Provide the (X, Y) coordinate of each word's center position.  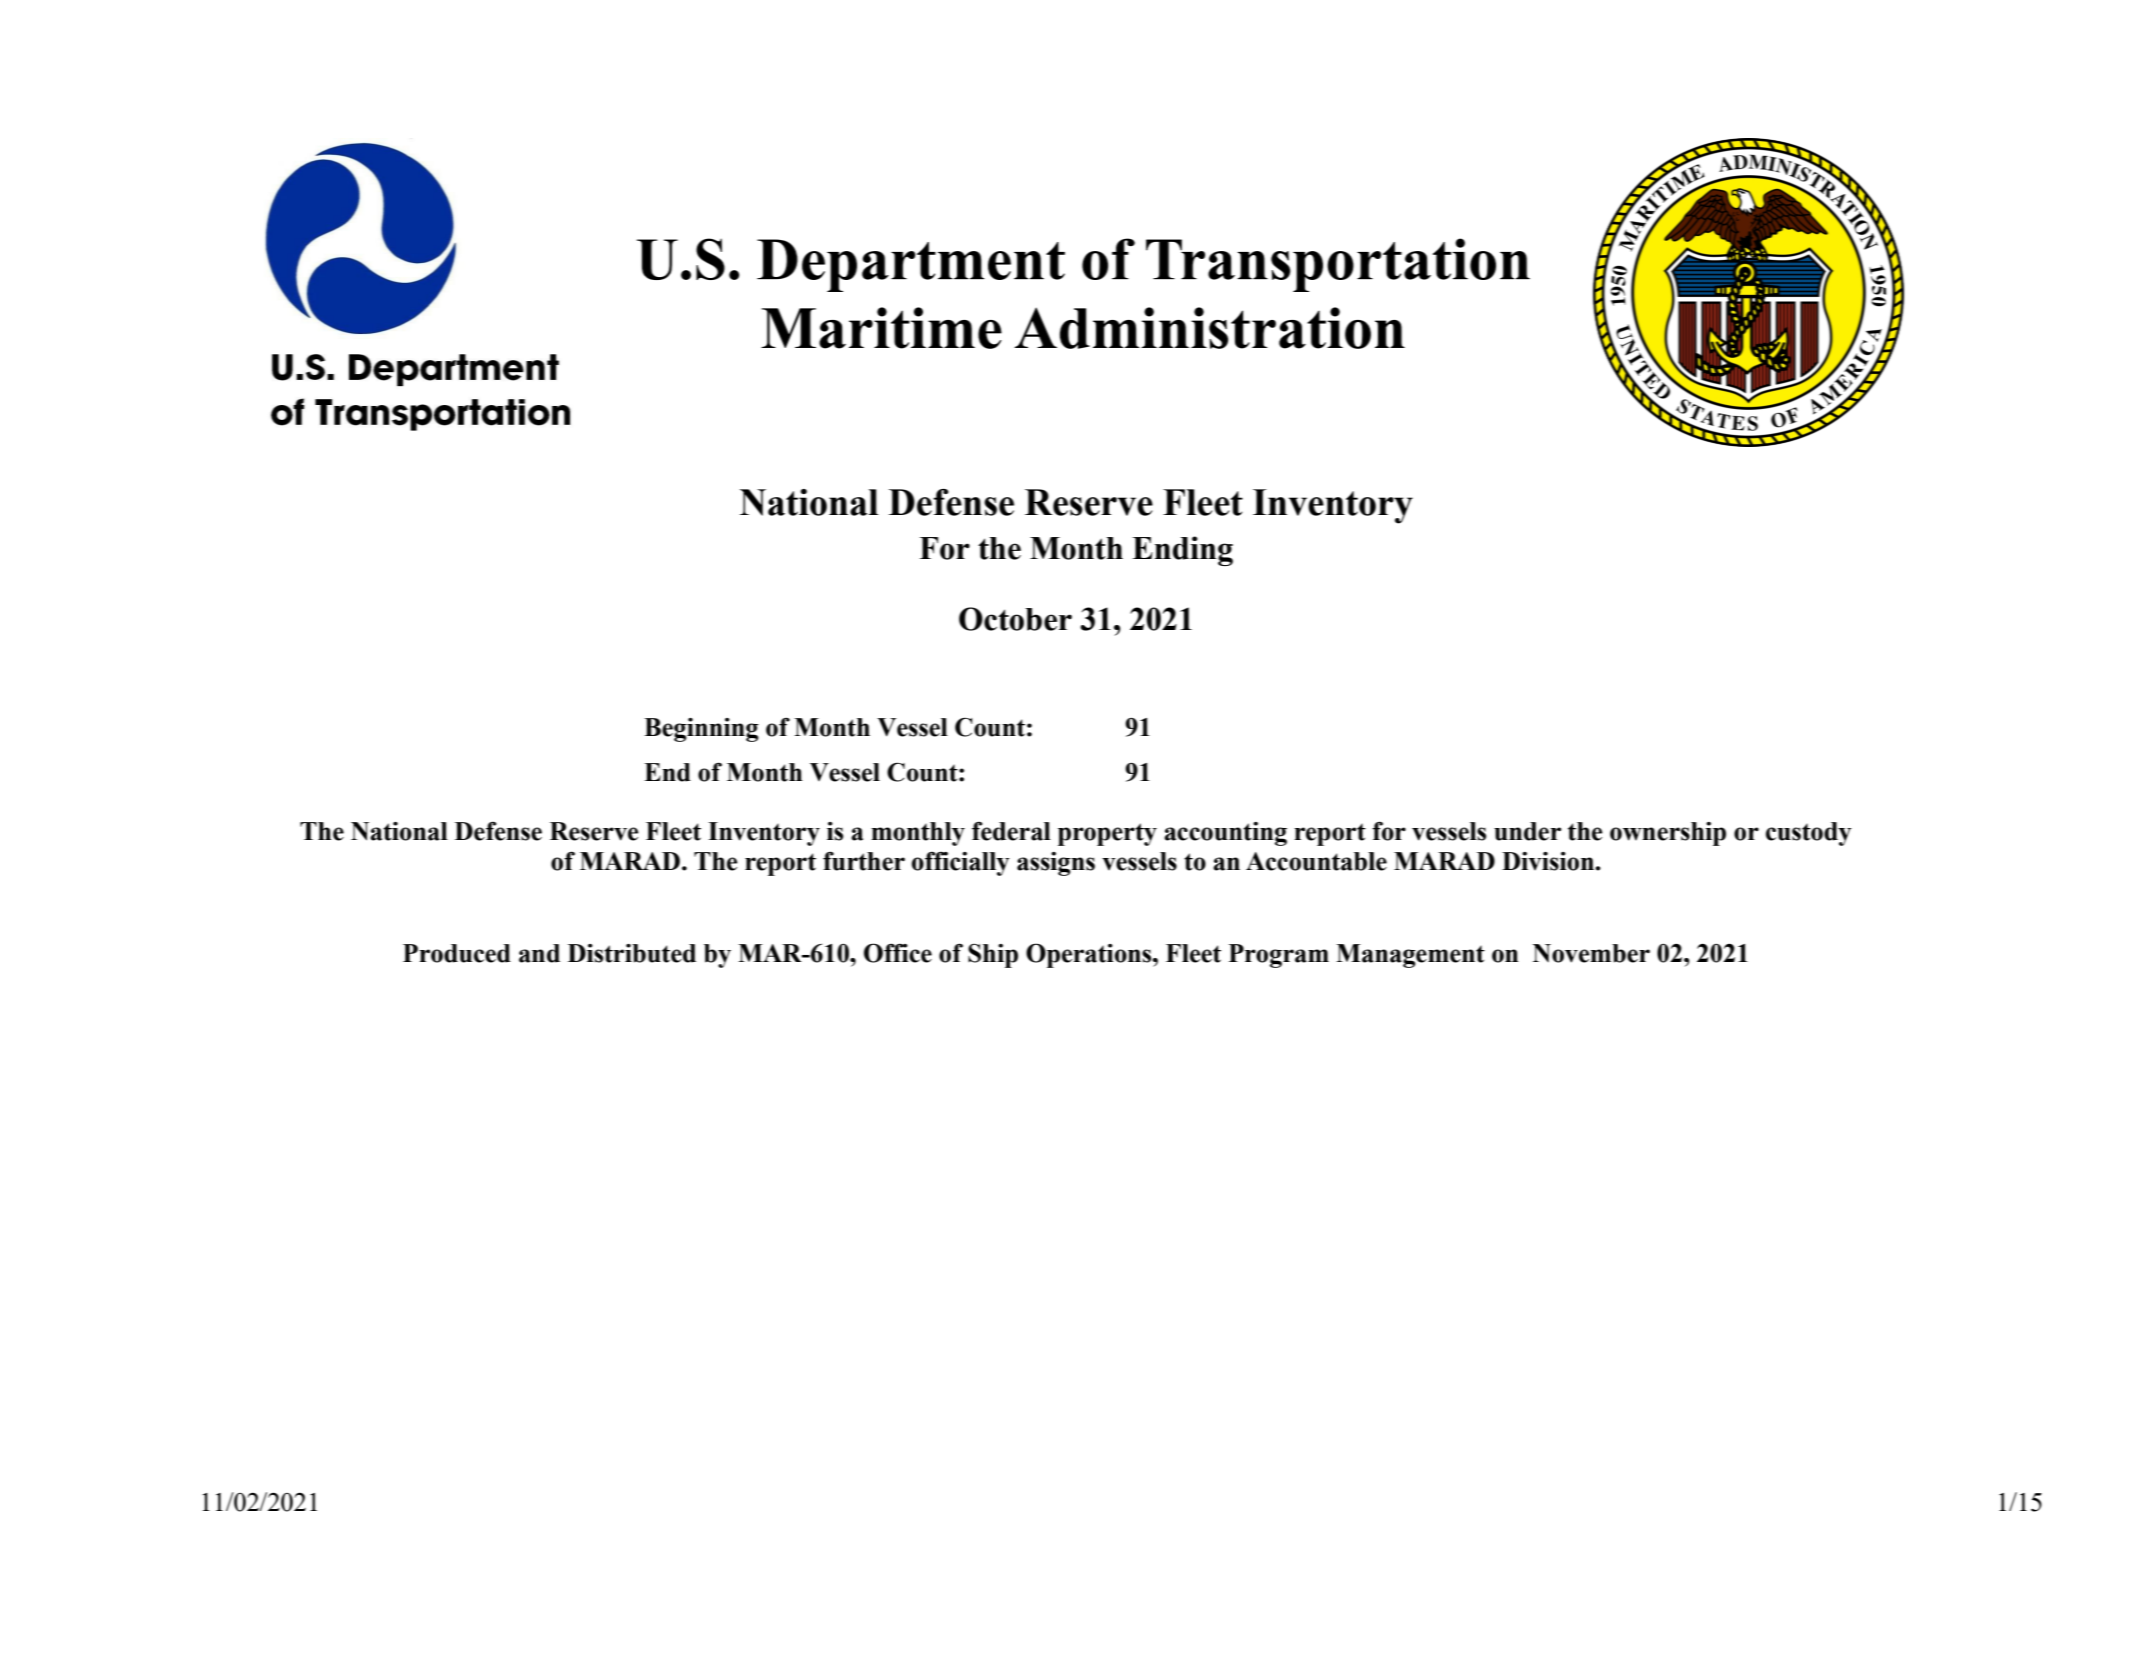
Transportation (1338, 265)
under (1527, 831)
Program (1279, 956)
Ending (1182, 551)
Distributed (632, 953)
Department (911, 265)
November (1591, 953)
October (1015, 619)
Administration (1210, 328)
